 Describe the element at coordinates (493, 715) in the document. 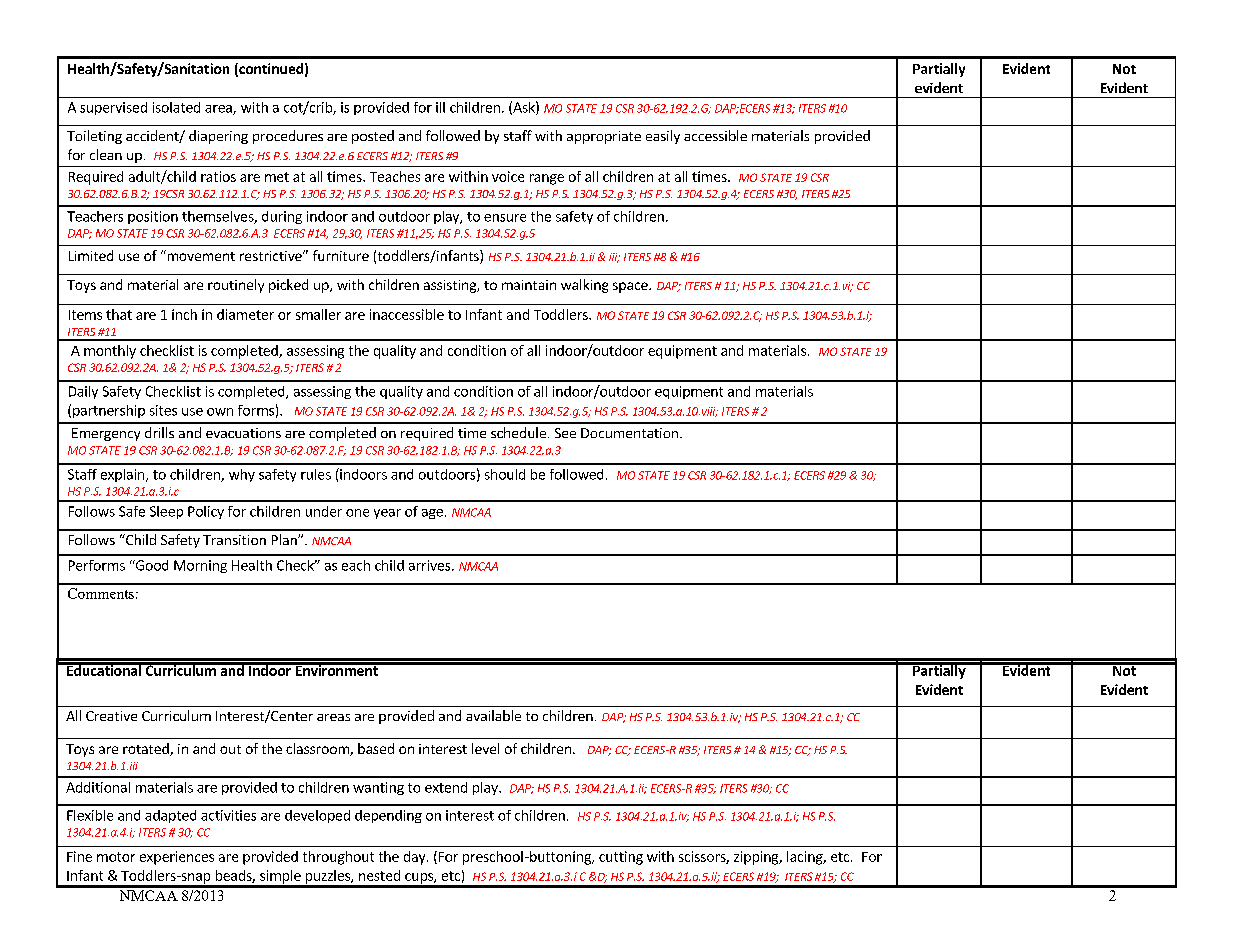

I see `available` at that location.
